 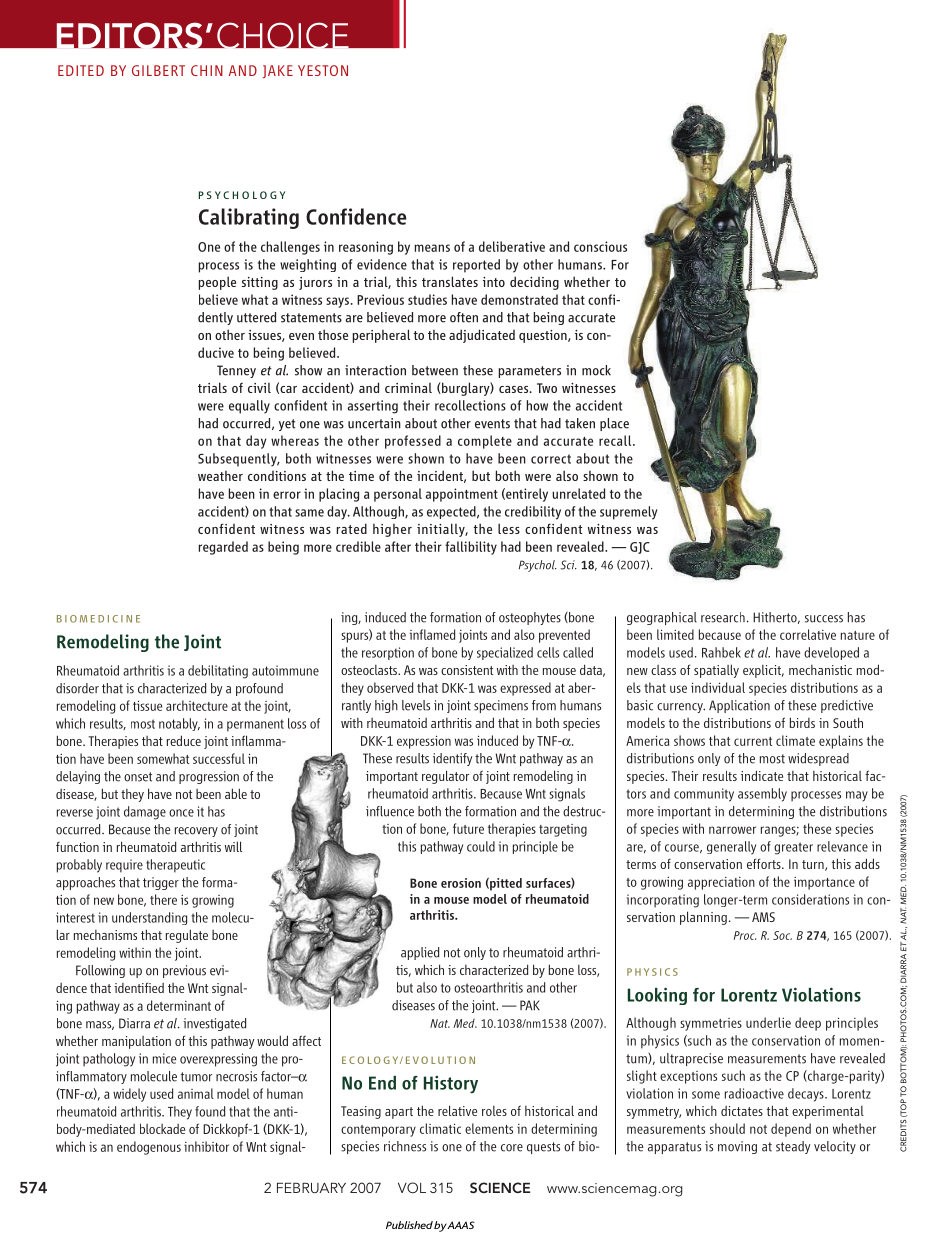 What do you see at coordinates (600, 246) in the screenshot?
I see `conscious` at bounding box center [600, 246].
